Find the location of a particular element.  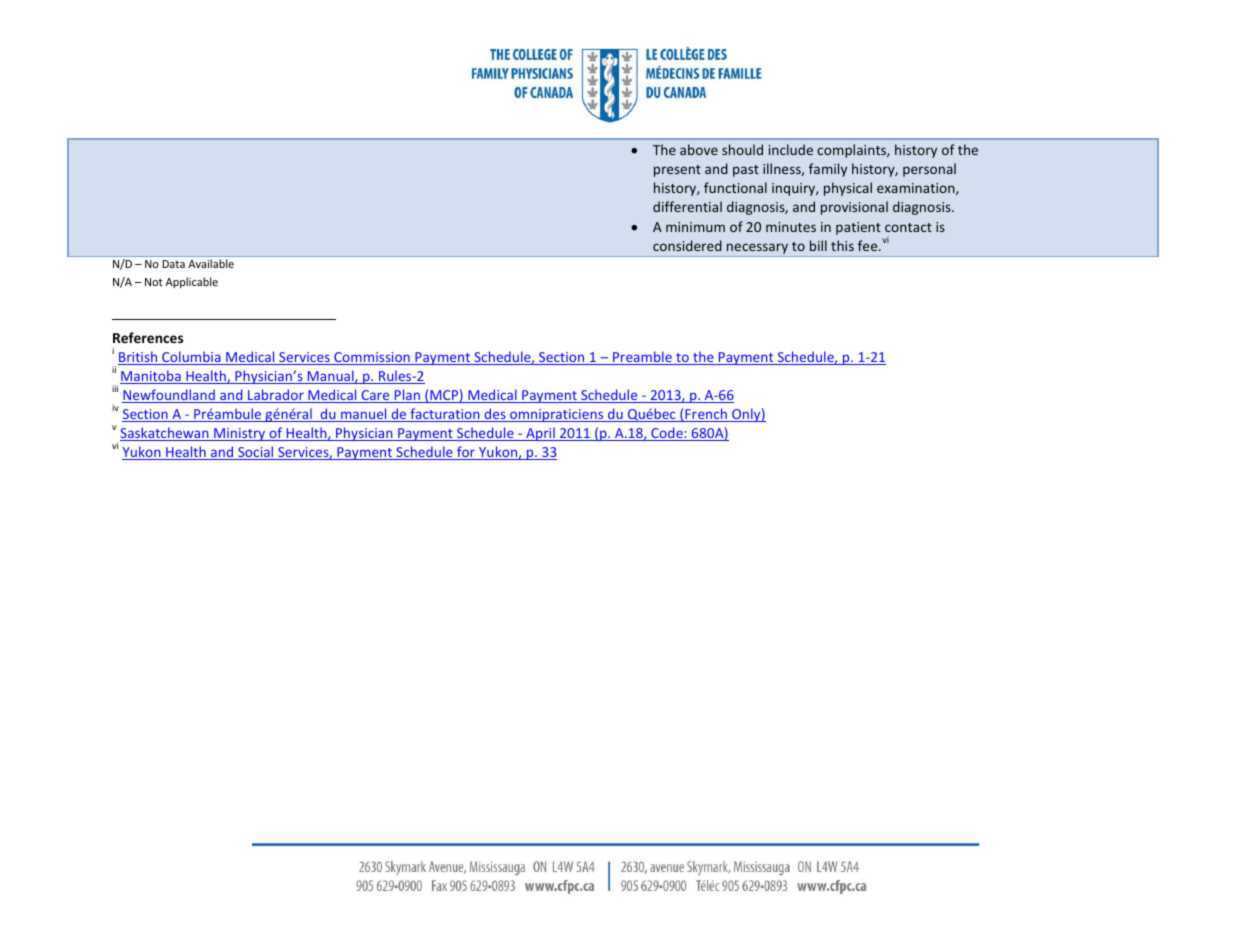

differential is located at coordinates (687, 206).
